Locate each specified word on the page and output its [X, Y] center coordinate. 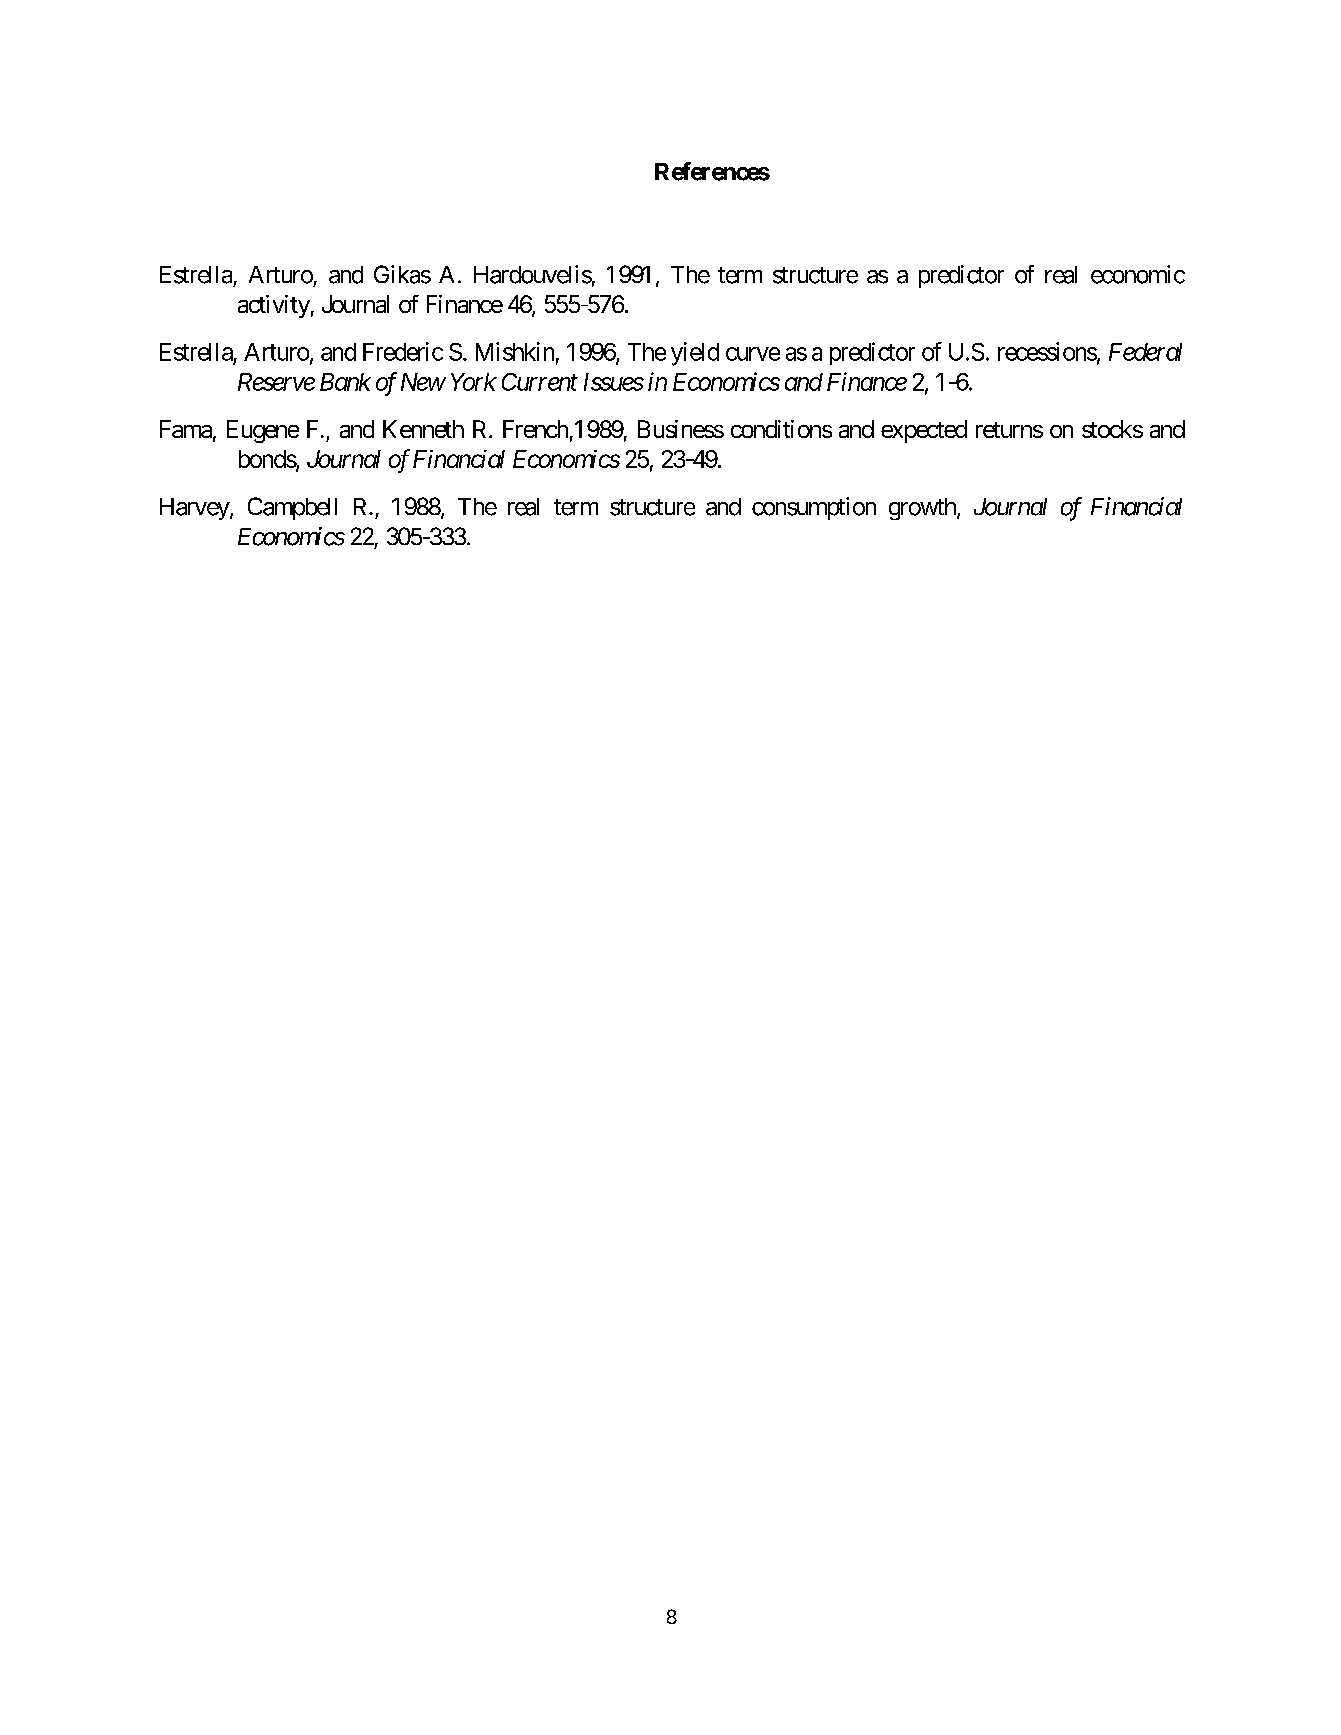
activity [274, 306]
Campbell [292, 508]
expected [924, 431]
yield [695, 354]
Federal [1145, 352]
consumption [814, 508]
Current [540, 382]
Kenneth [423, 429]
